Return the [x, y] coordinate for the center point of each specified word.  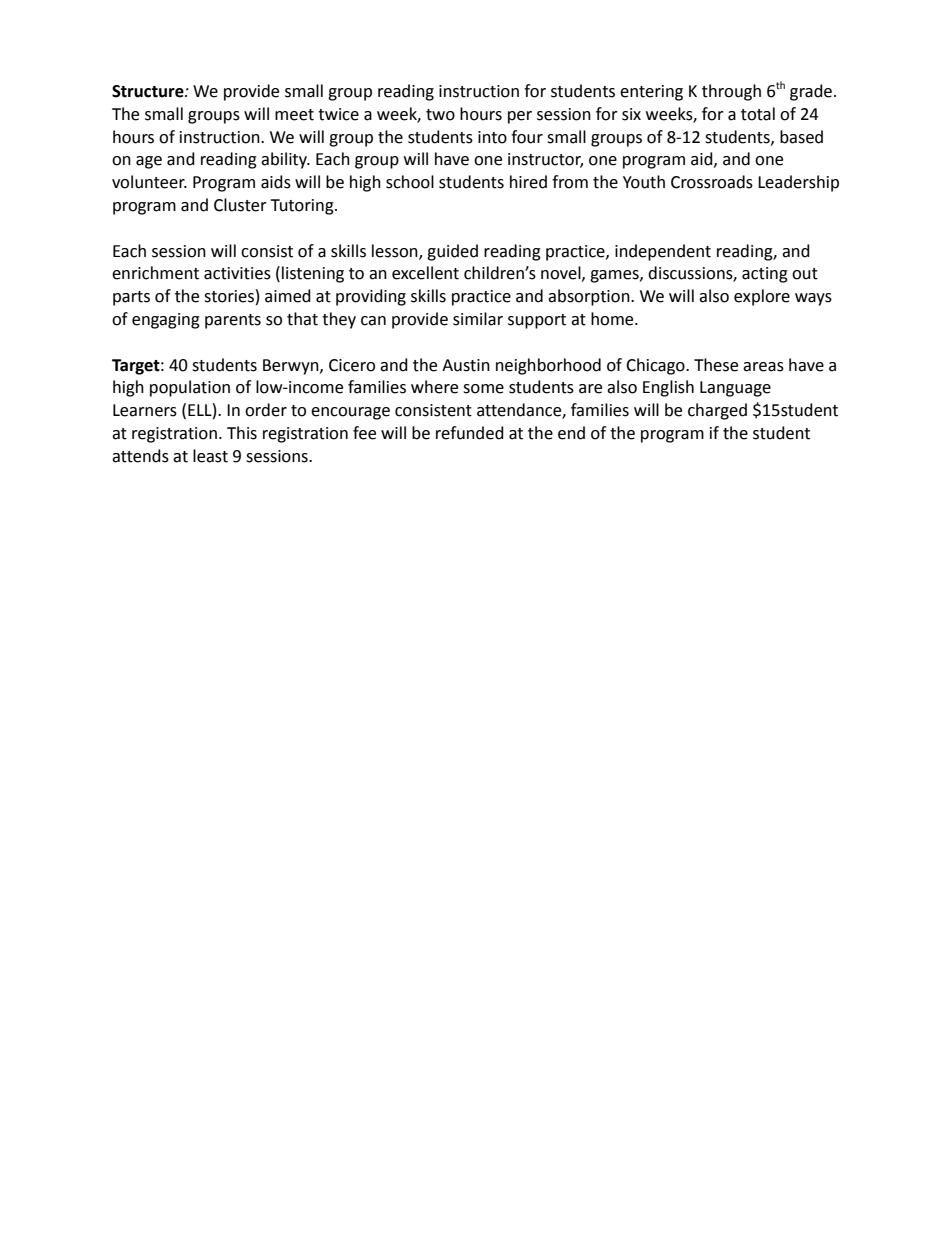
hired [528, 182]
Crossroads [712, 182]
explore [762, 297]
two [440, 115]
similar [478, 319]
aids [276, 182]
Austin [466, 365]
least [210, 456]
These [716, 365]
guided [452, 252]
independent [663, 252]
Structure [149, 91]
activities [237, 273]
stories [229, 296]
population [190, 388]
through [731, 92]
